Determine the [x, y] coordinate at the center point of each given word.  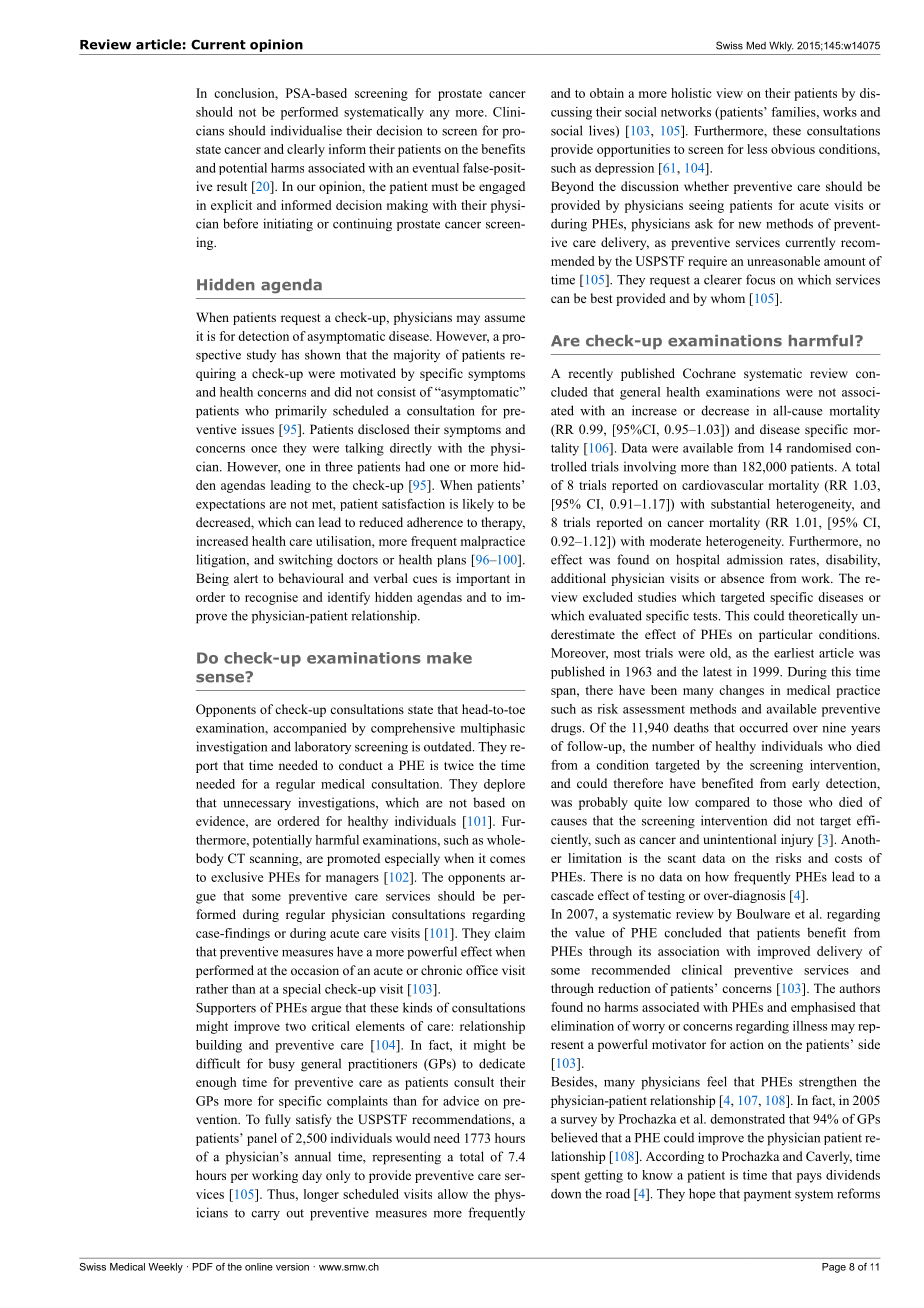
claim [510, 933]
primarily [301, 412]
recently [590, 374]
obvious [793, 149]
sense [221, 677]
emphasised [823, 1008]
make [449, 658]
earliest [794, 653]
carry [265, 1216]
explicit [231, 206]
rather [212, 989]
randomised [818, 448]
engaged [502, 187]
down [566, 1193]
